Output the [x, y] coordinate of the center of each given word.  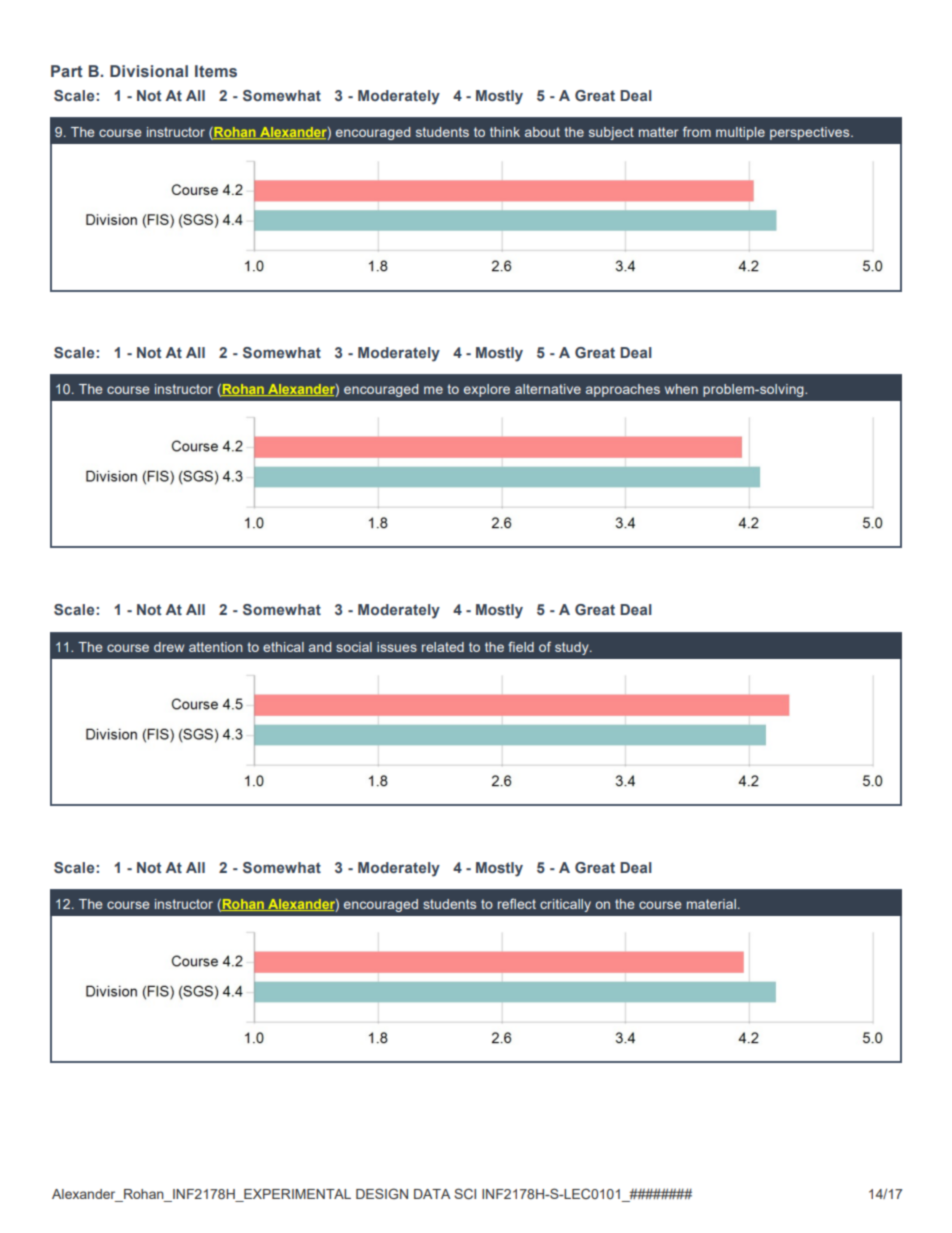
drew [169, 647]
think [505, 132]
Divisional [149, 71]
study [573, 648]
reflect [517, 903]
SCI [465, 1193]
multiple [740, 133]
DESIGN [382, 1193]
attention [216, 647]
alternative [548, 389]
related [443, 647]
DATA [432, 1194]
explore [487, 390]
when [681, 389]
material [711, 904]
